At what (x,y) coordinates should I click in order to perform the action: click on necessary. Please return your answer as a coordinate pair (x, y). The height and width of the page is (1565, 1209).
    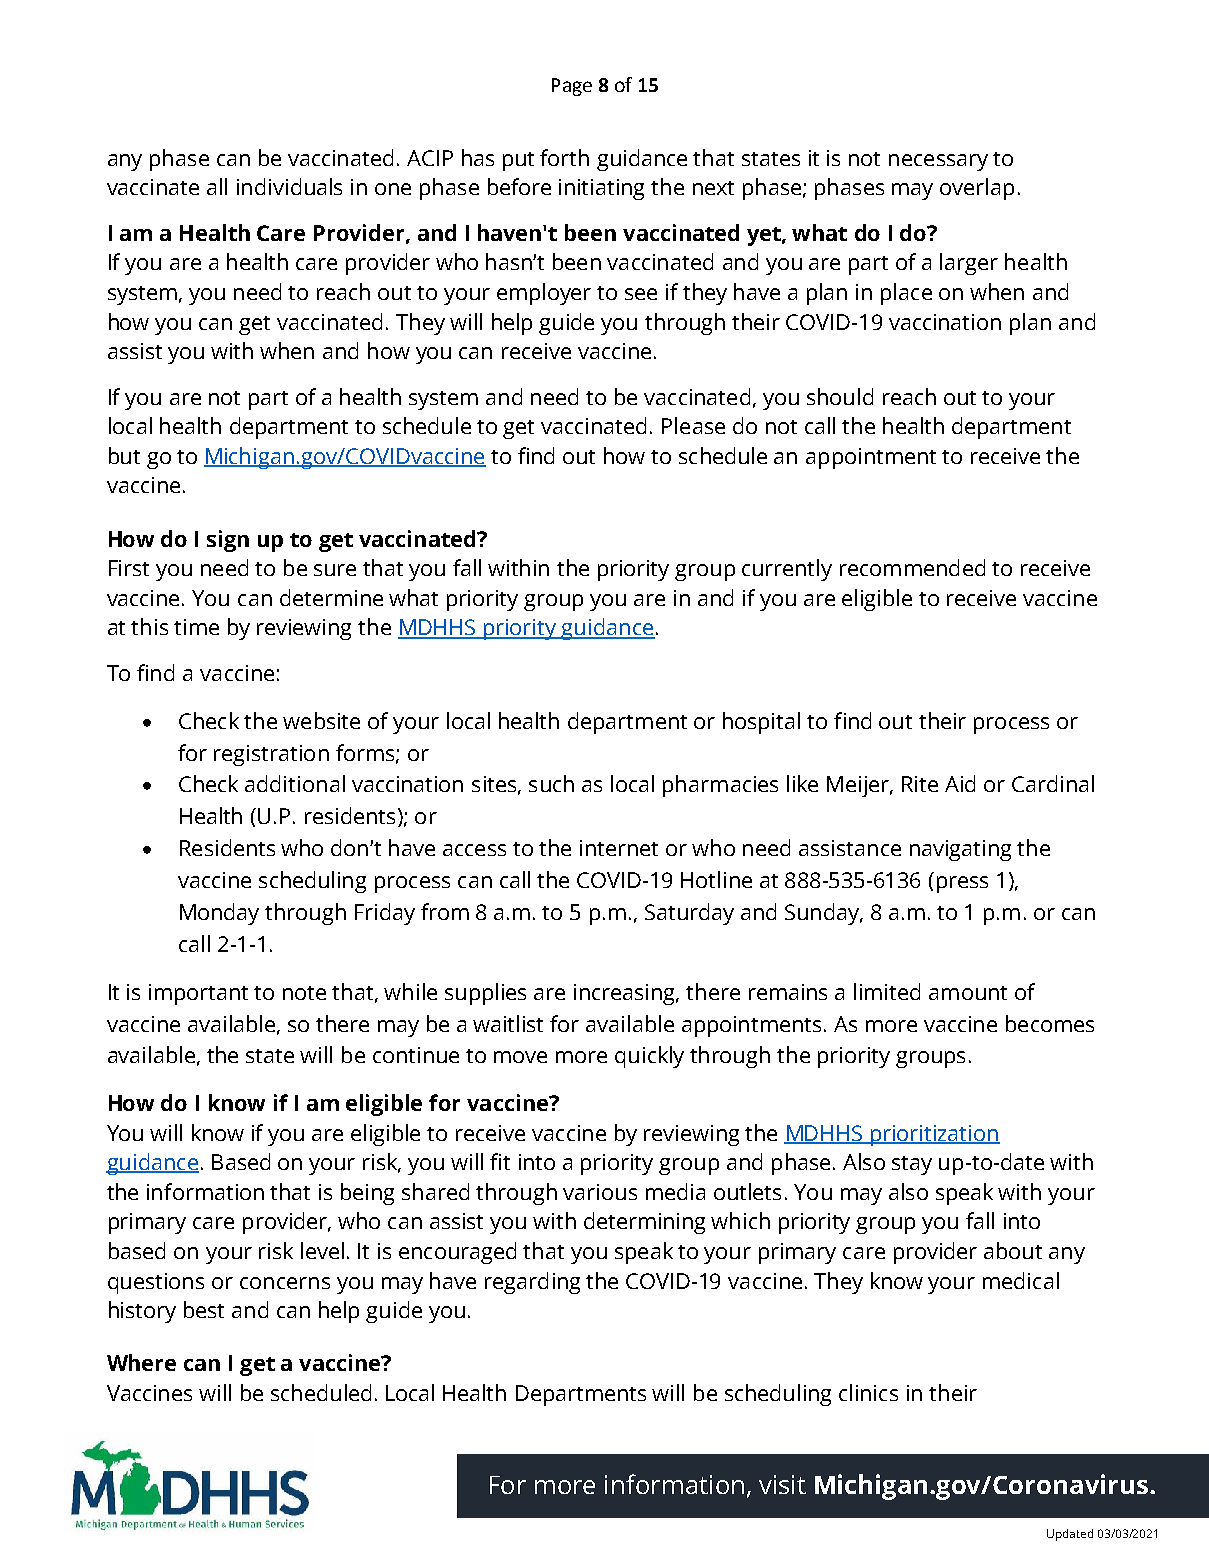
    Looking at the image, I should click on (938, 162).
